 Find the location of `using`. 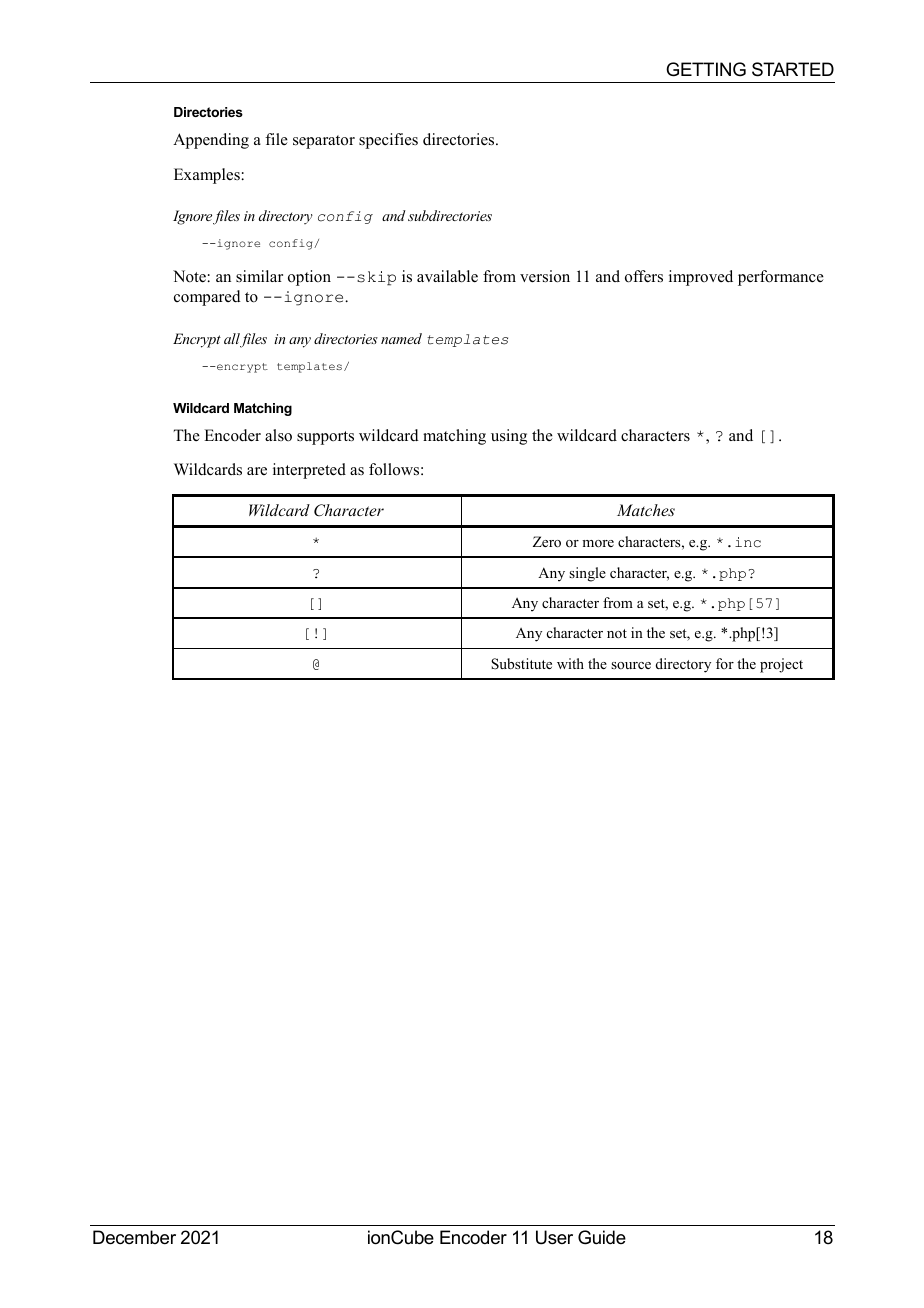

using is located at coordinates (509, 437).
